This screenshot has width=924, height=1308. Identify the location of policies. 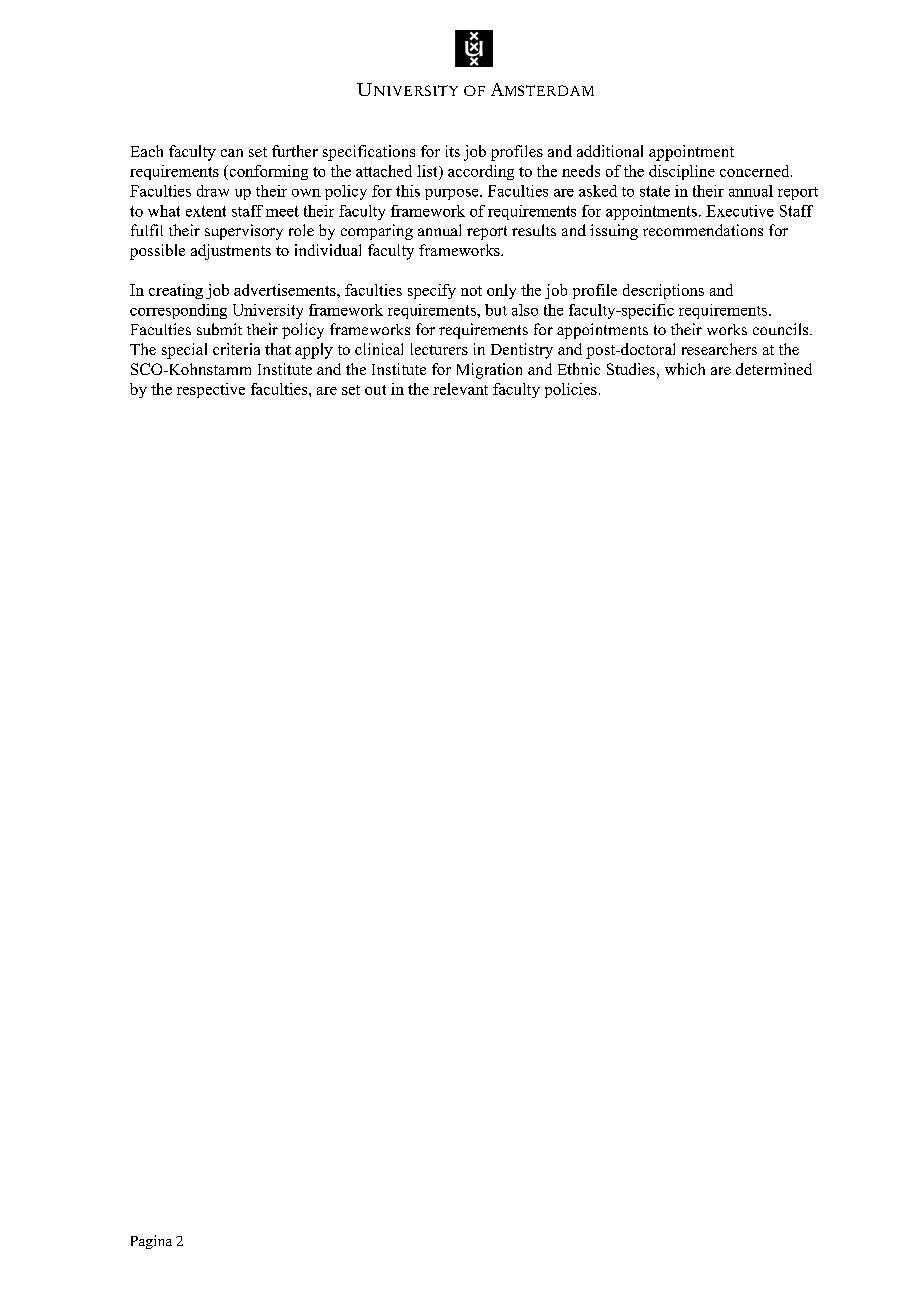
(571, 390).
